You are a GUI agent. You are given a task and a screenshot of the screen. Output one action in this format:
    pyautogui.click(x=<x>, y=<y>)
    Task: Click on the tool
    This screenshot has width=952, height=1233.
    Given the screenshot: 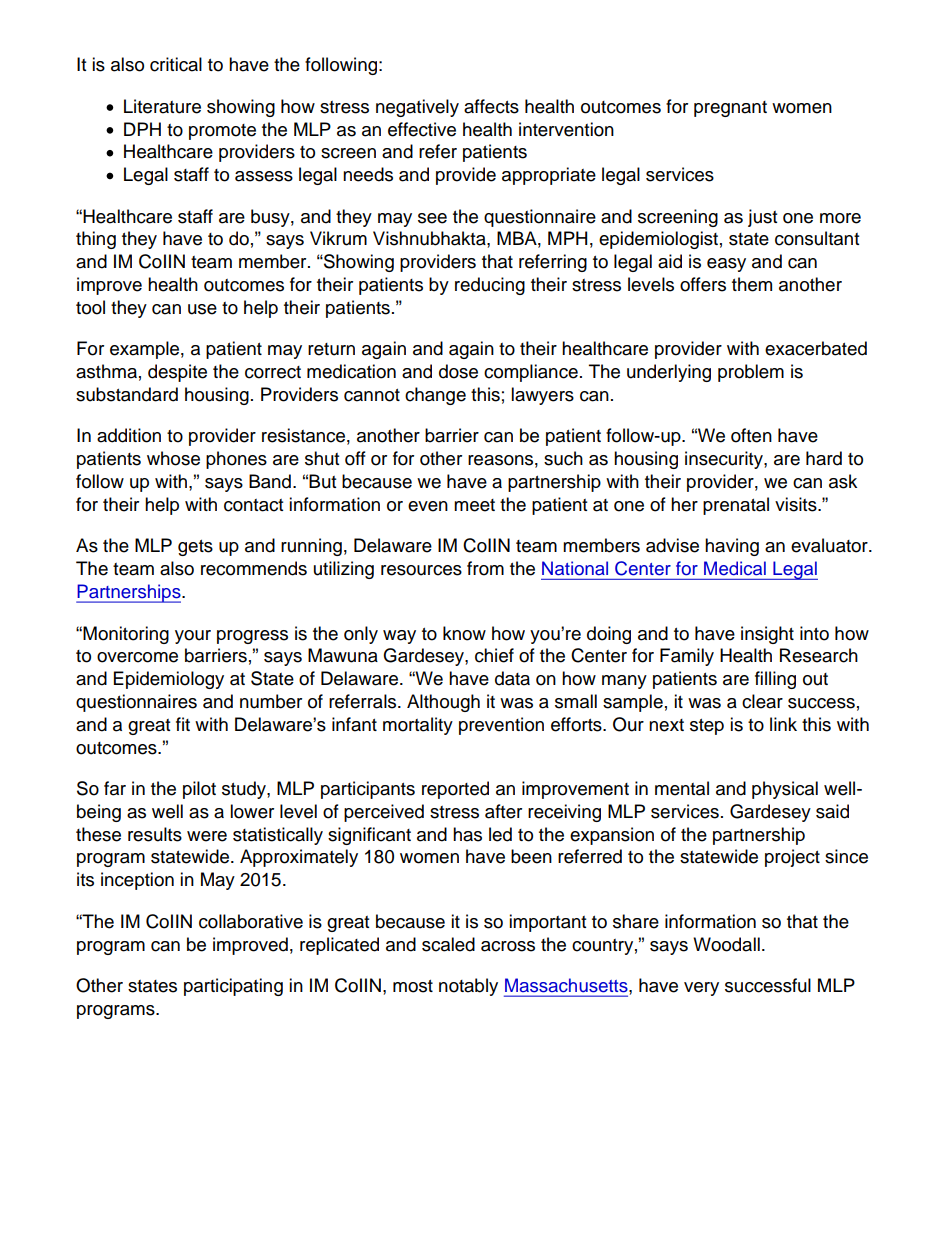 What is the action you would take?
    pyautogui.click(x=90, y=307)
